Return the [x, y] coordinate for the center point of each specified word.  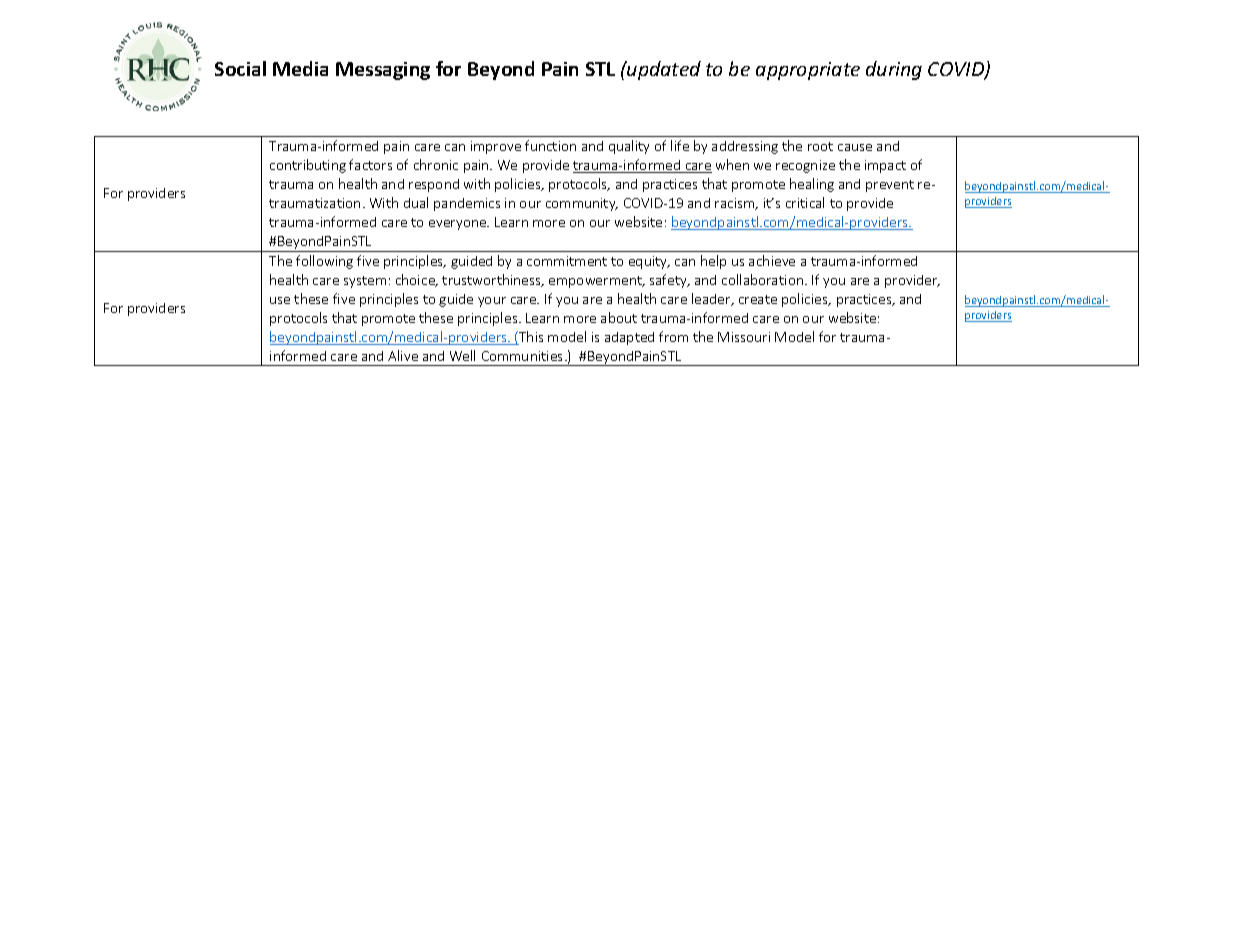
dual [416, 202]
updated [663, 70]
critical [805, 202]
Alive [403, 355]
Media [300, 68]
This [530, 338]
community [582, 204]
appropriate [808, 71]
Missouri [744, 337]
